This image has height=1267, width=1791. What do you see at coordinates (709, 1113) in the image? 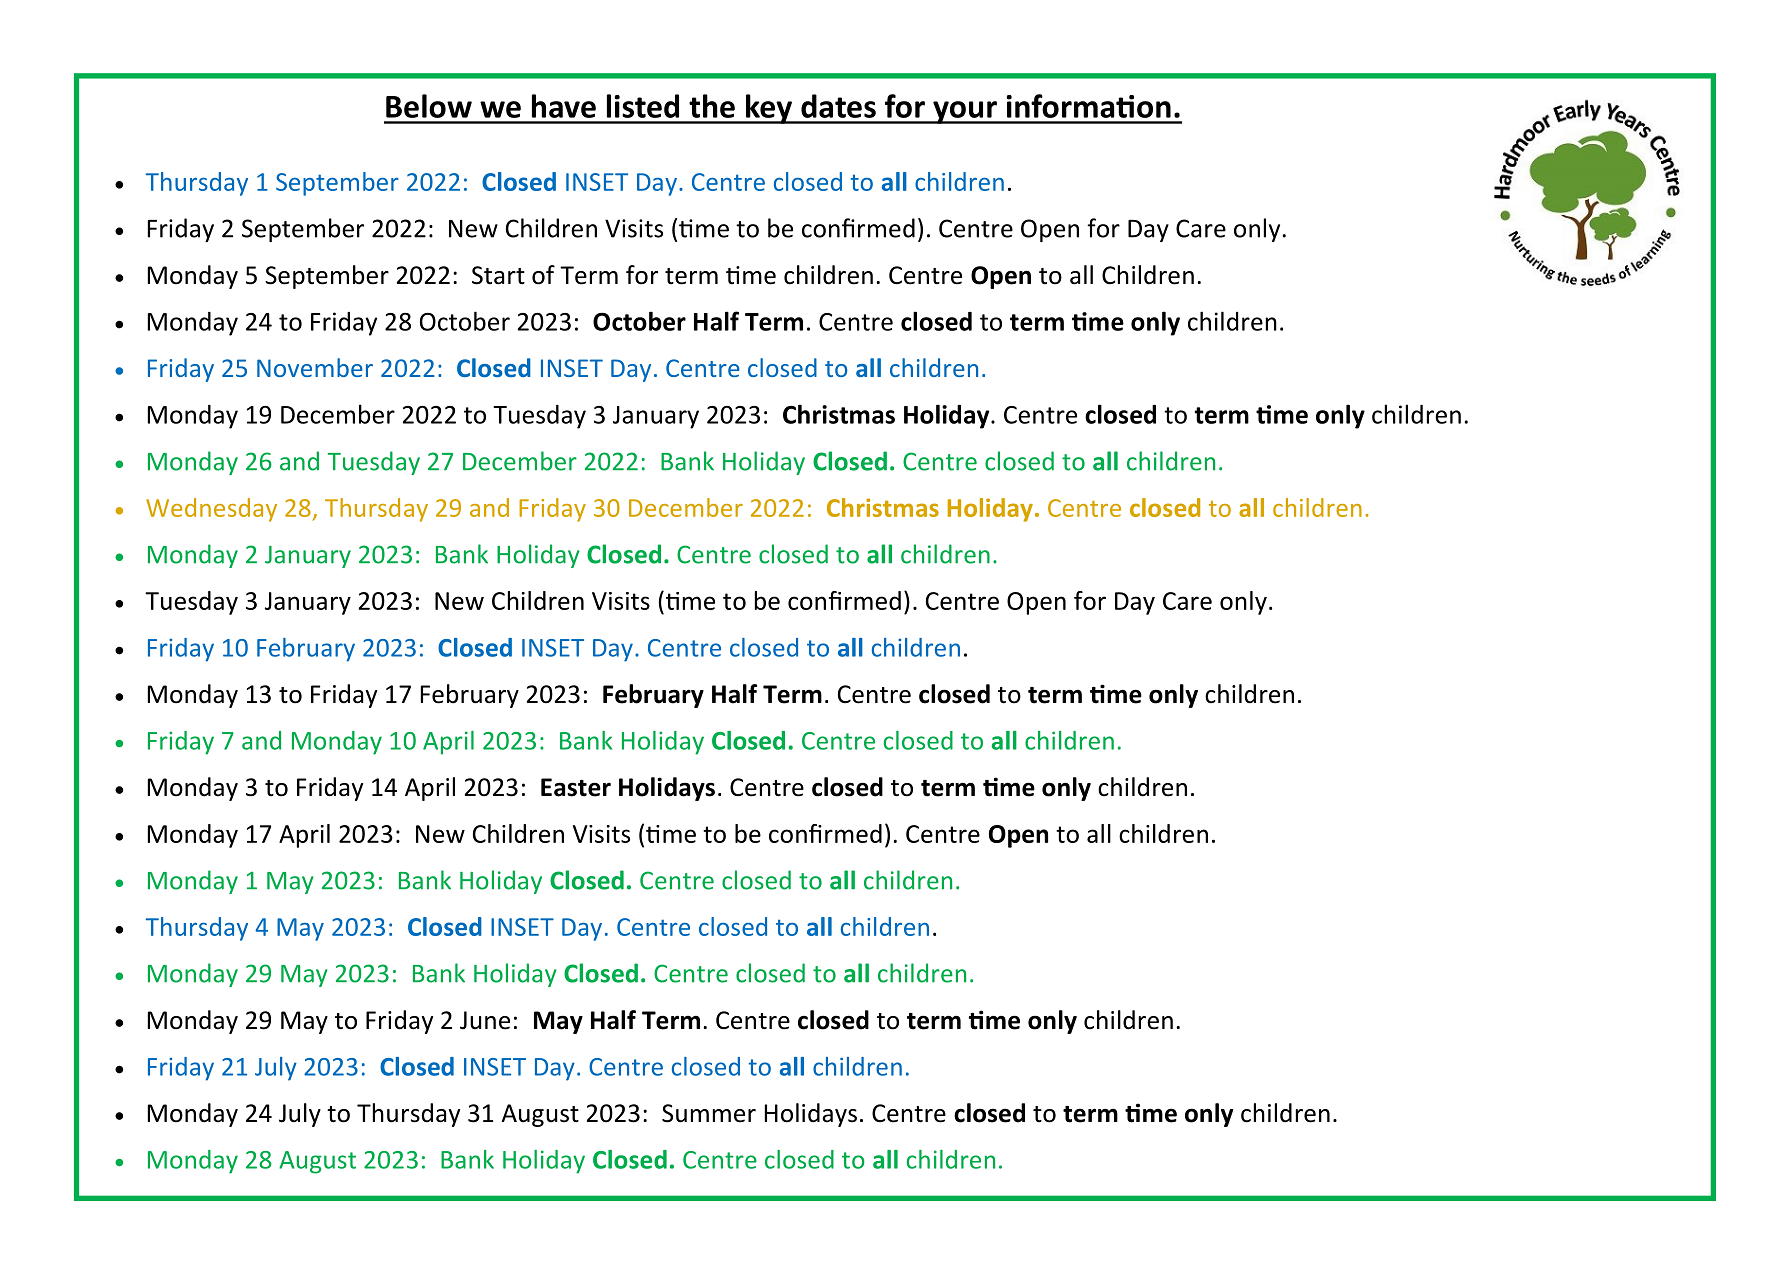
I see `Summer` at bounding box center [709, 1113].
